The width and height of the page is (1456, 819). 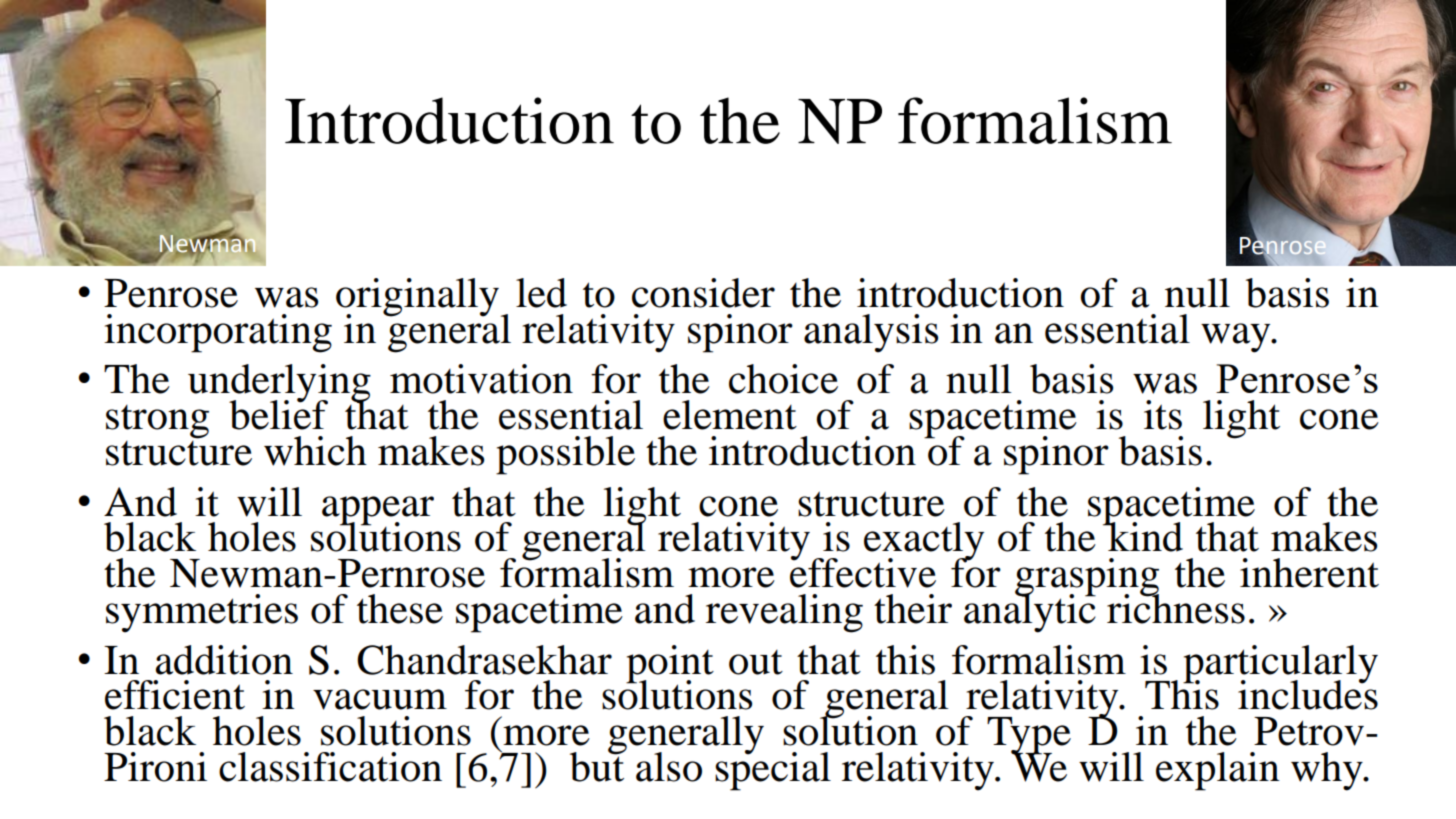 I want to click on originally, so click(x=419, y=298).
